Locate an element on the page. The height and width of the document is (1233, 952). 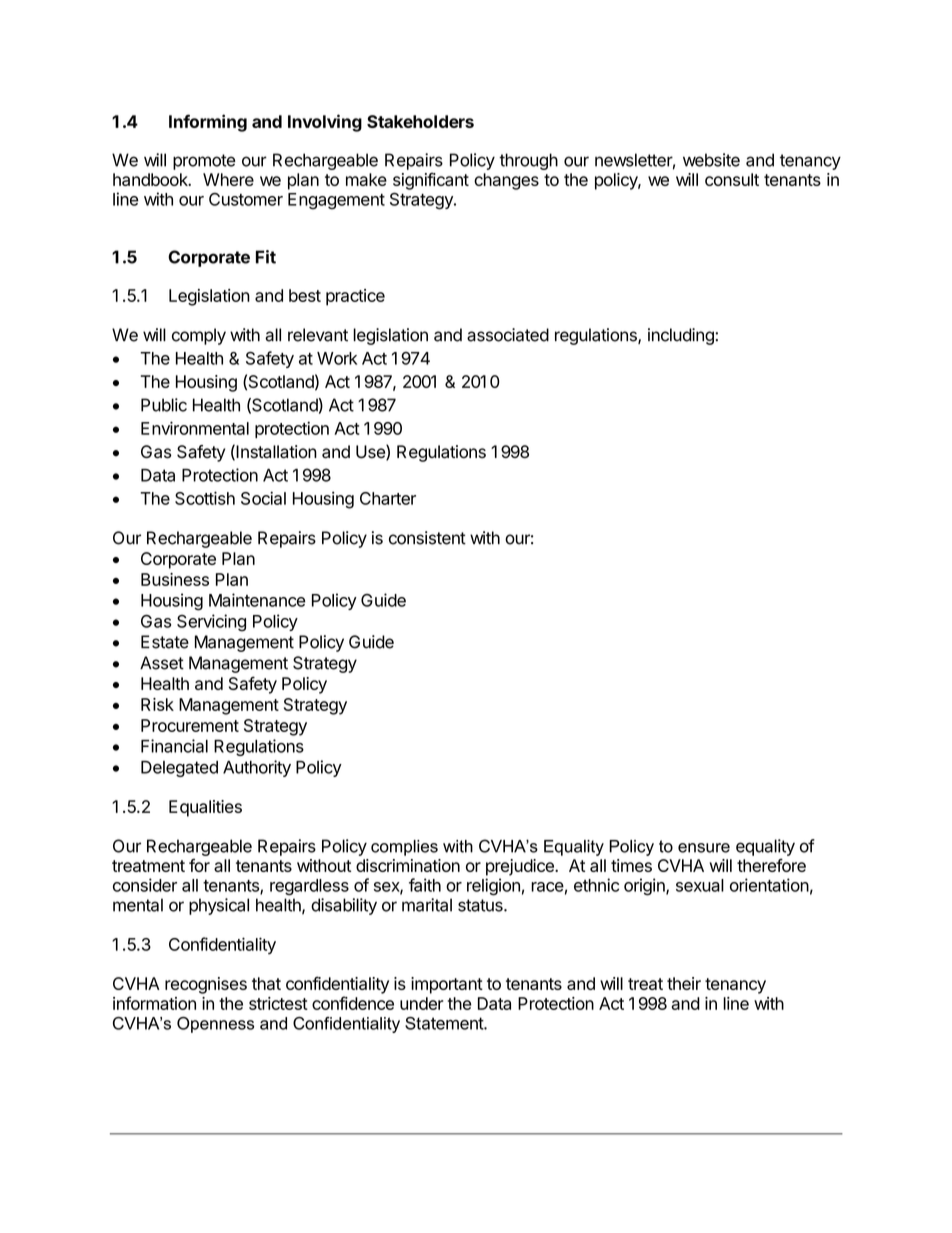
their is located at coordinates (684, 983).
